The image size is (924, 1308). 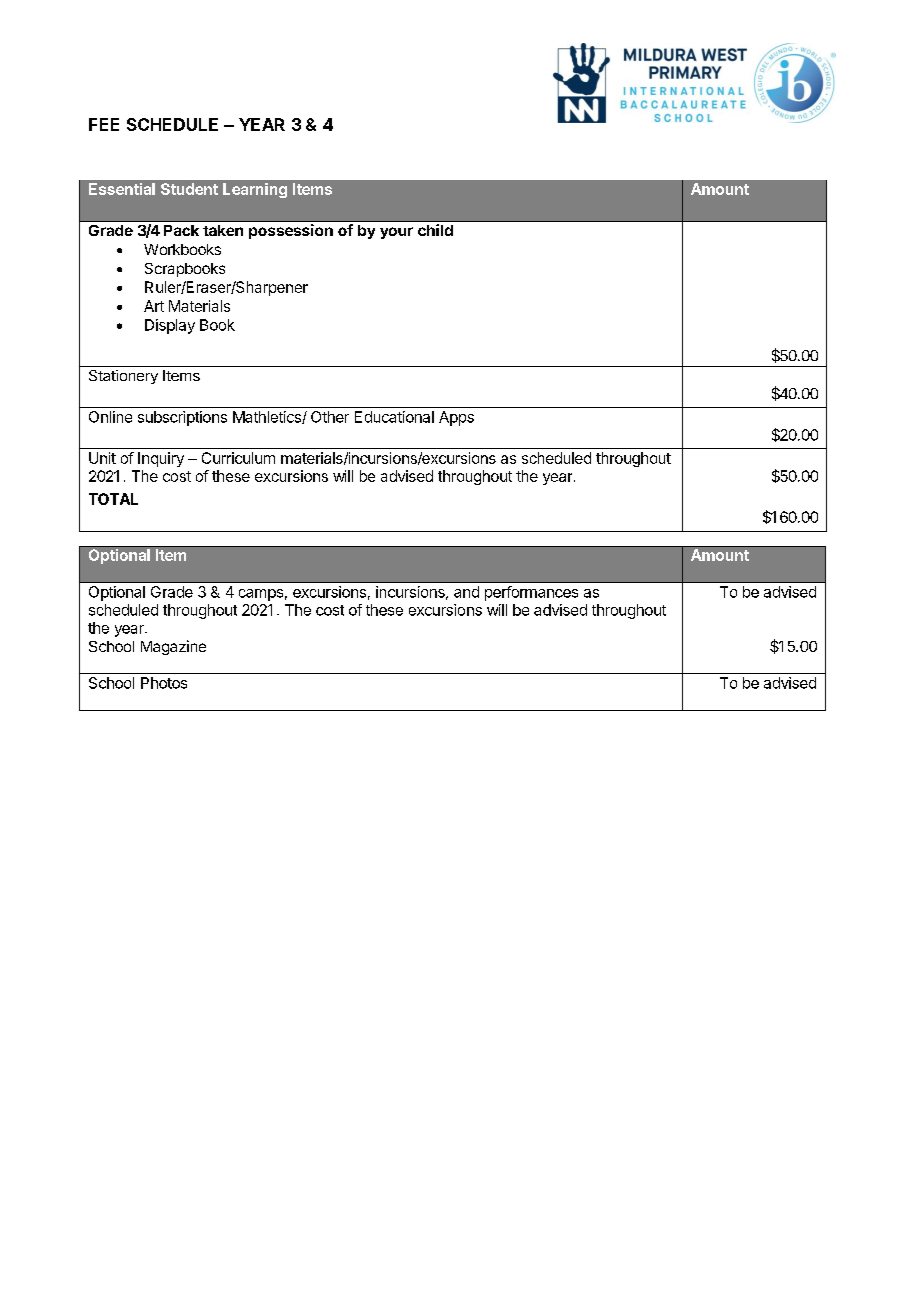 What do you see at coordinates (255, 190) in the screenshot?
I see `Learning` at bounding box center [255, 190].
